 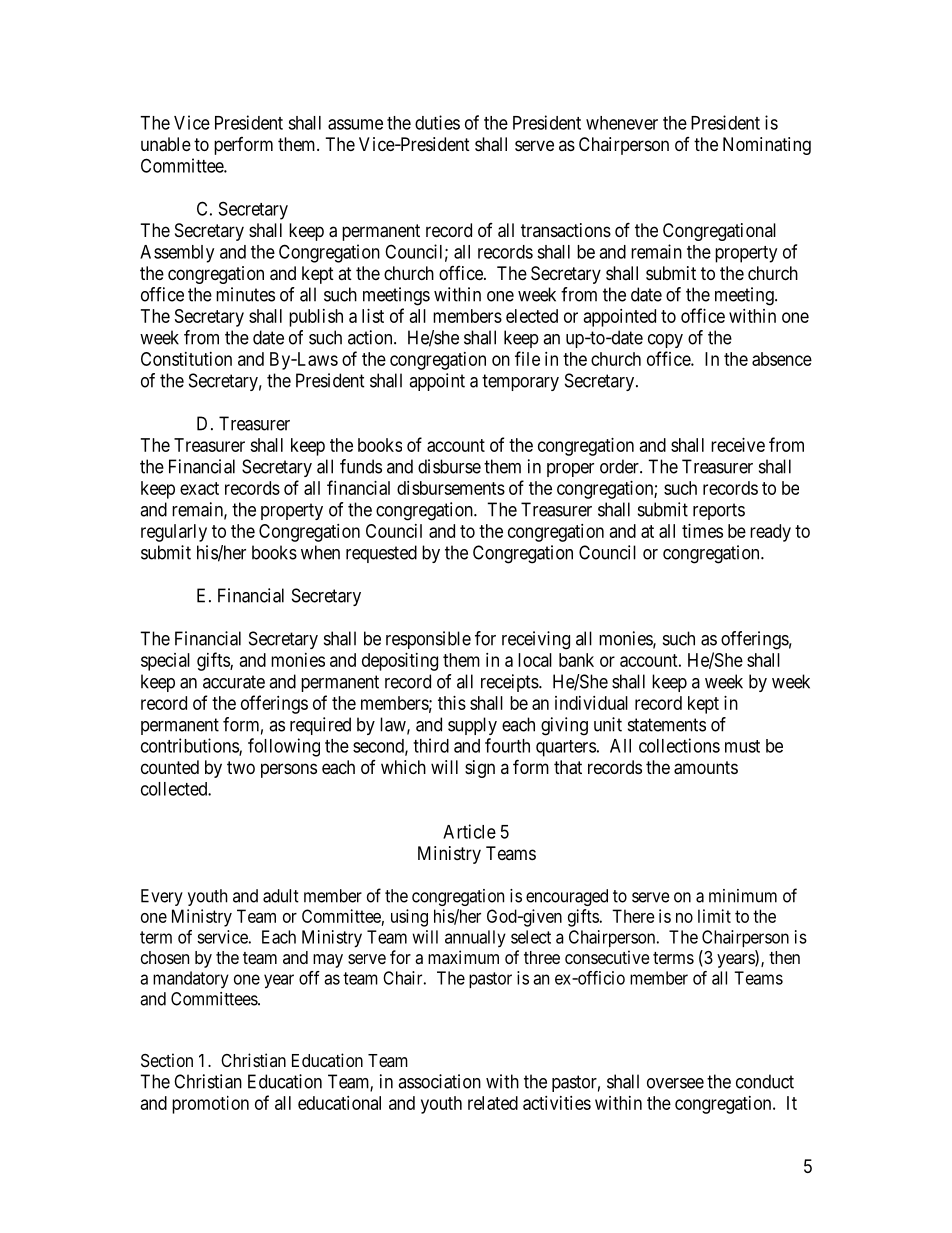 I want to click on accurate, so click(x=234, y=682).
